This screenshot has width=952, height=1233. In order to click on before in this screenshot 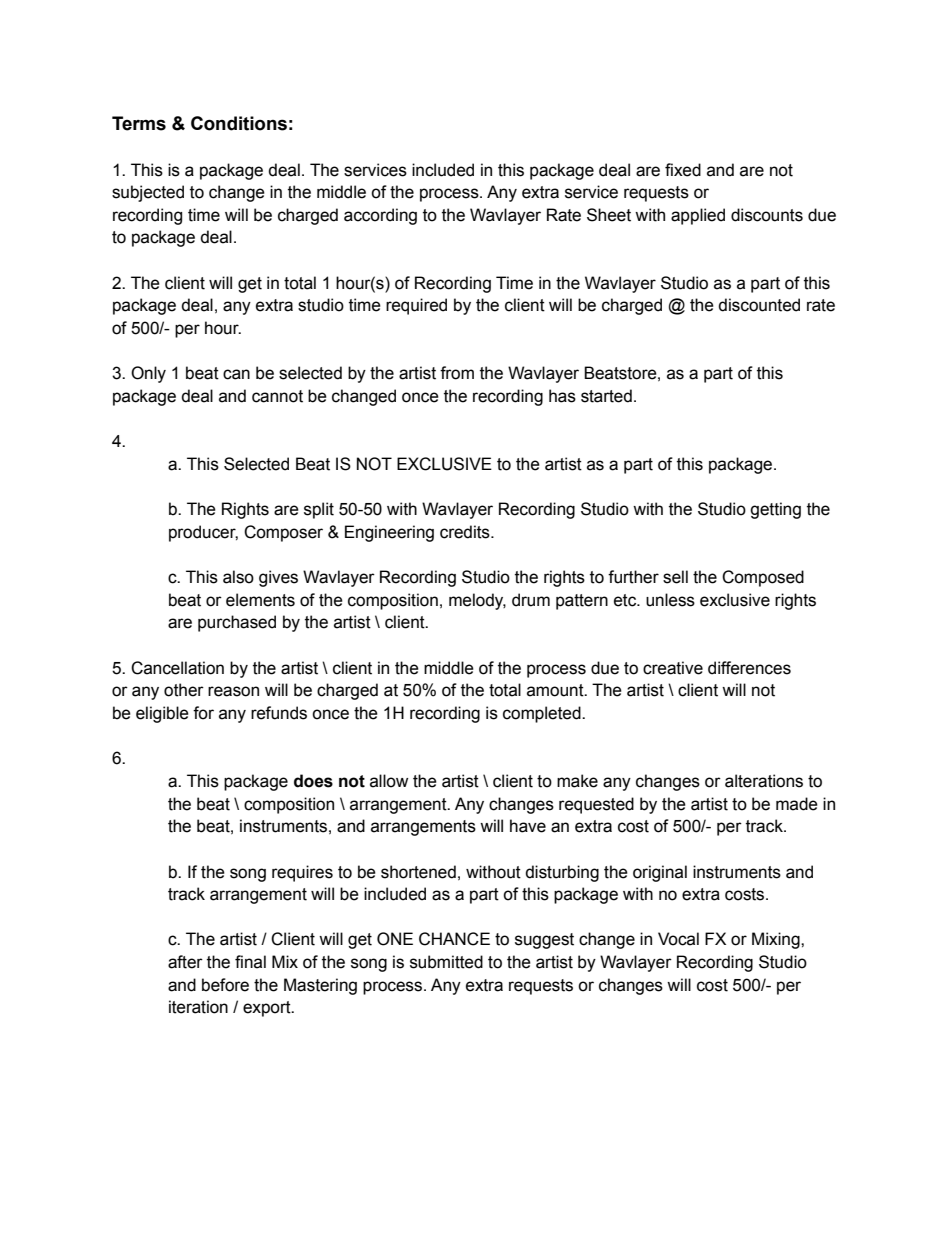, I will do `click(225, 985)`.
